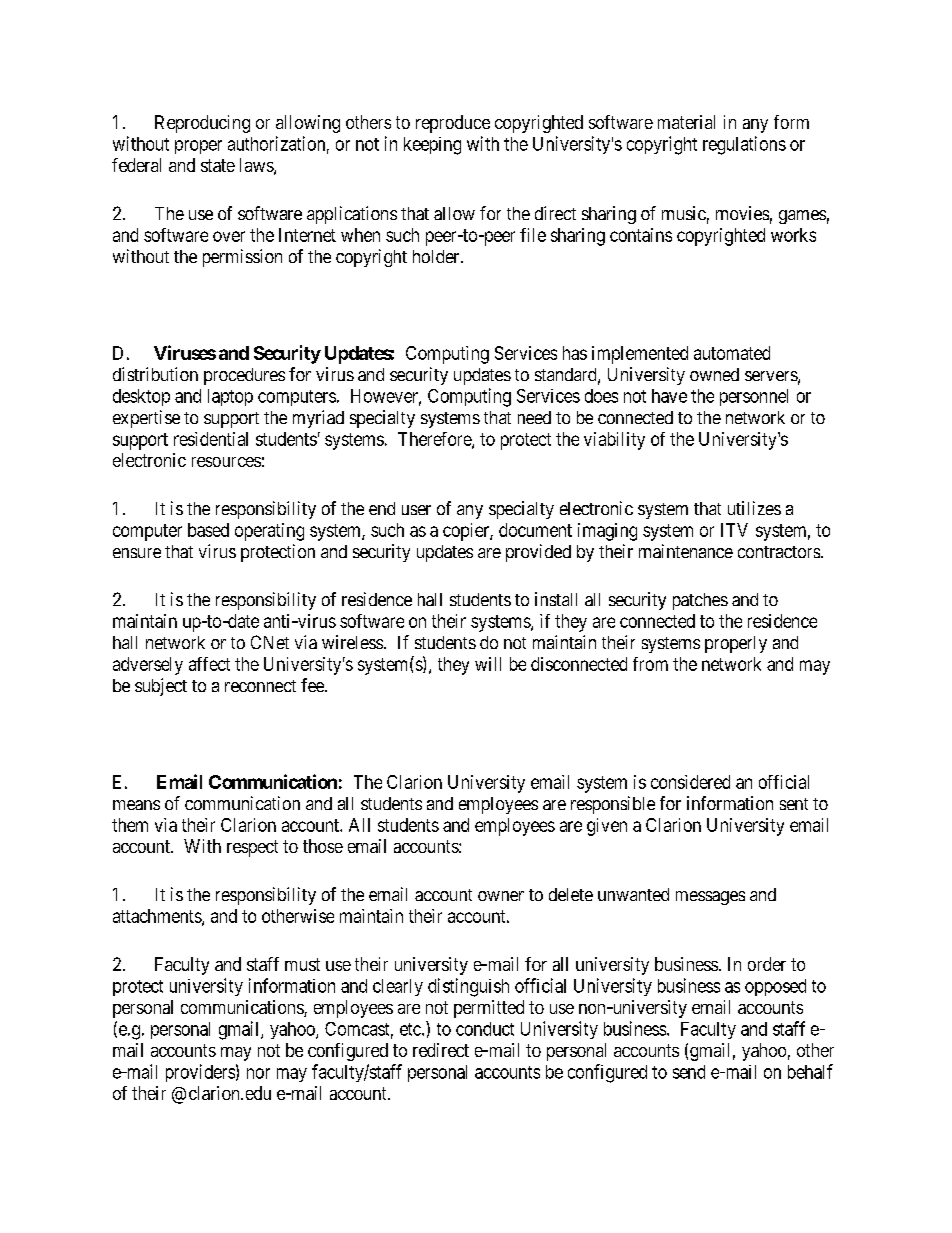  Describe the element at coordinates (700, 601) in the document. I see `patches` at that location.
